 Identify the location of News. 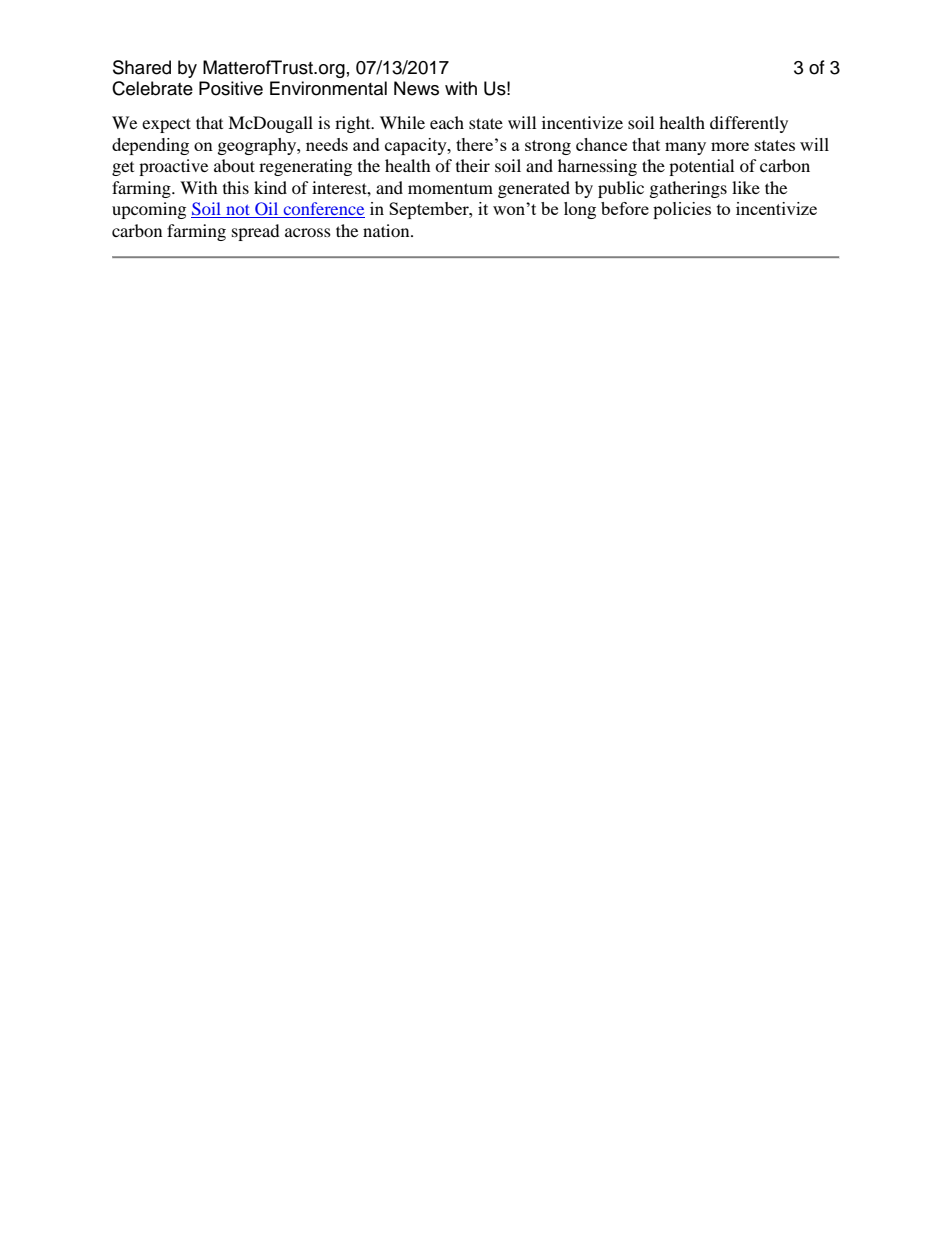
(416, 88).
